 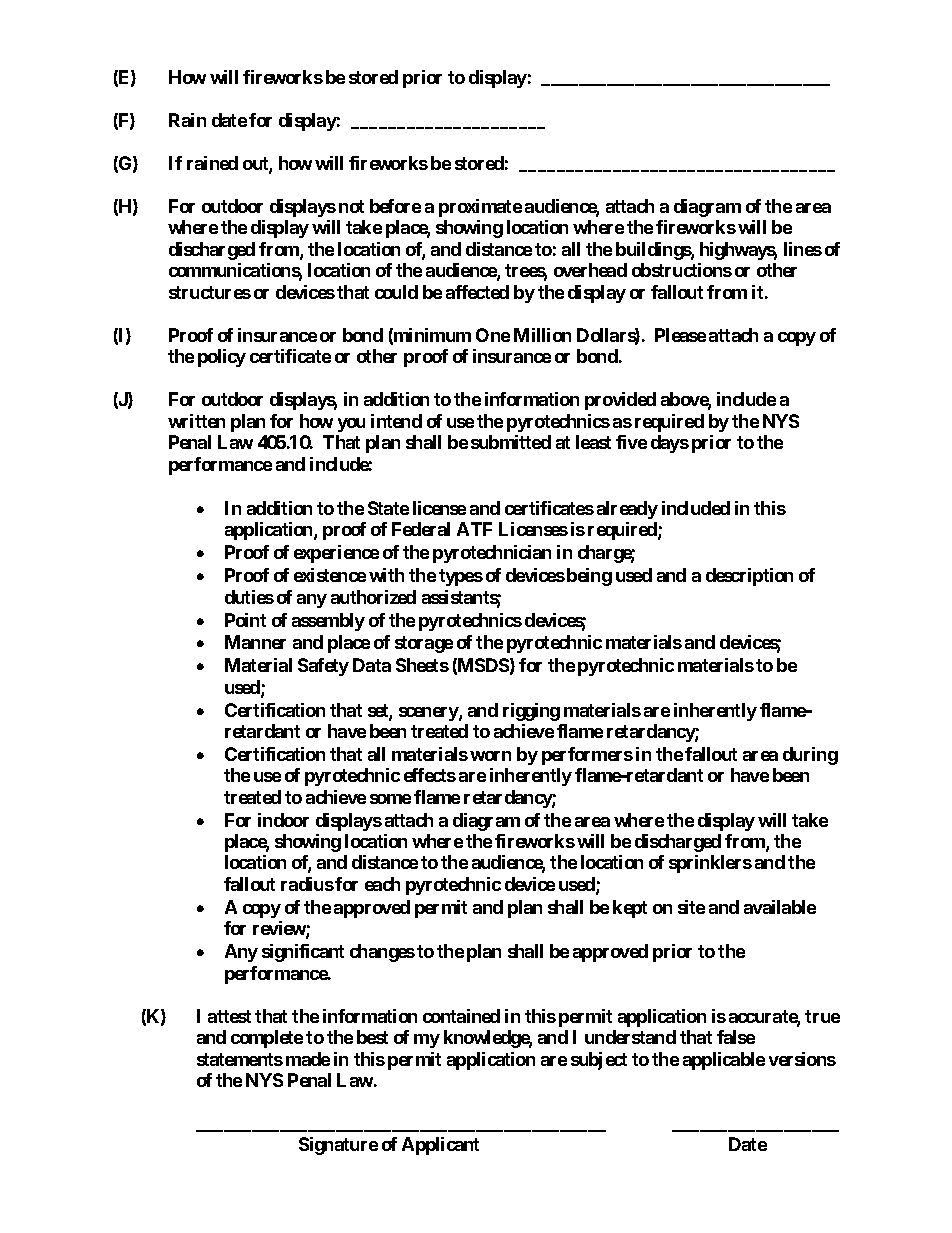 What do you see at coordinates (531, 712) in the page?
I see `rigging` at bounding box center [531, 712].
